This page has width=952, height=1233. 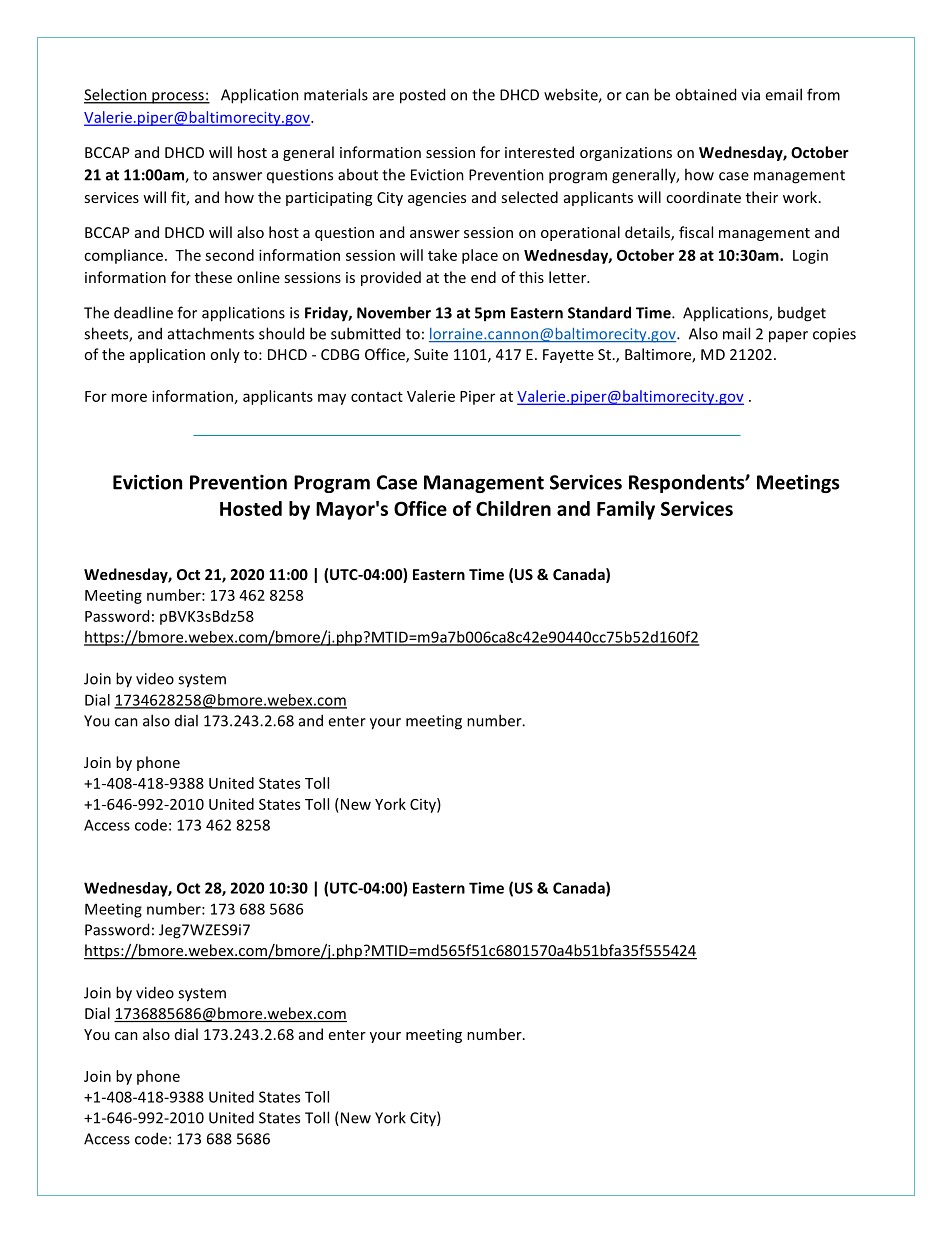 What do you see at coordinates (143, 312) in the page?
I see `deadline` at bounding box center [143, 312].
